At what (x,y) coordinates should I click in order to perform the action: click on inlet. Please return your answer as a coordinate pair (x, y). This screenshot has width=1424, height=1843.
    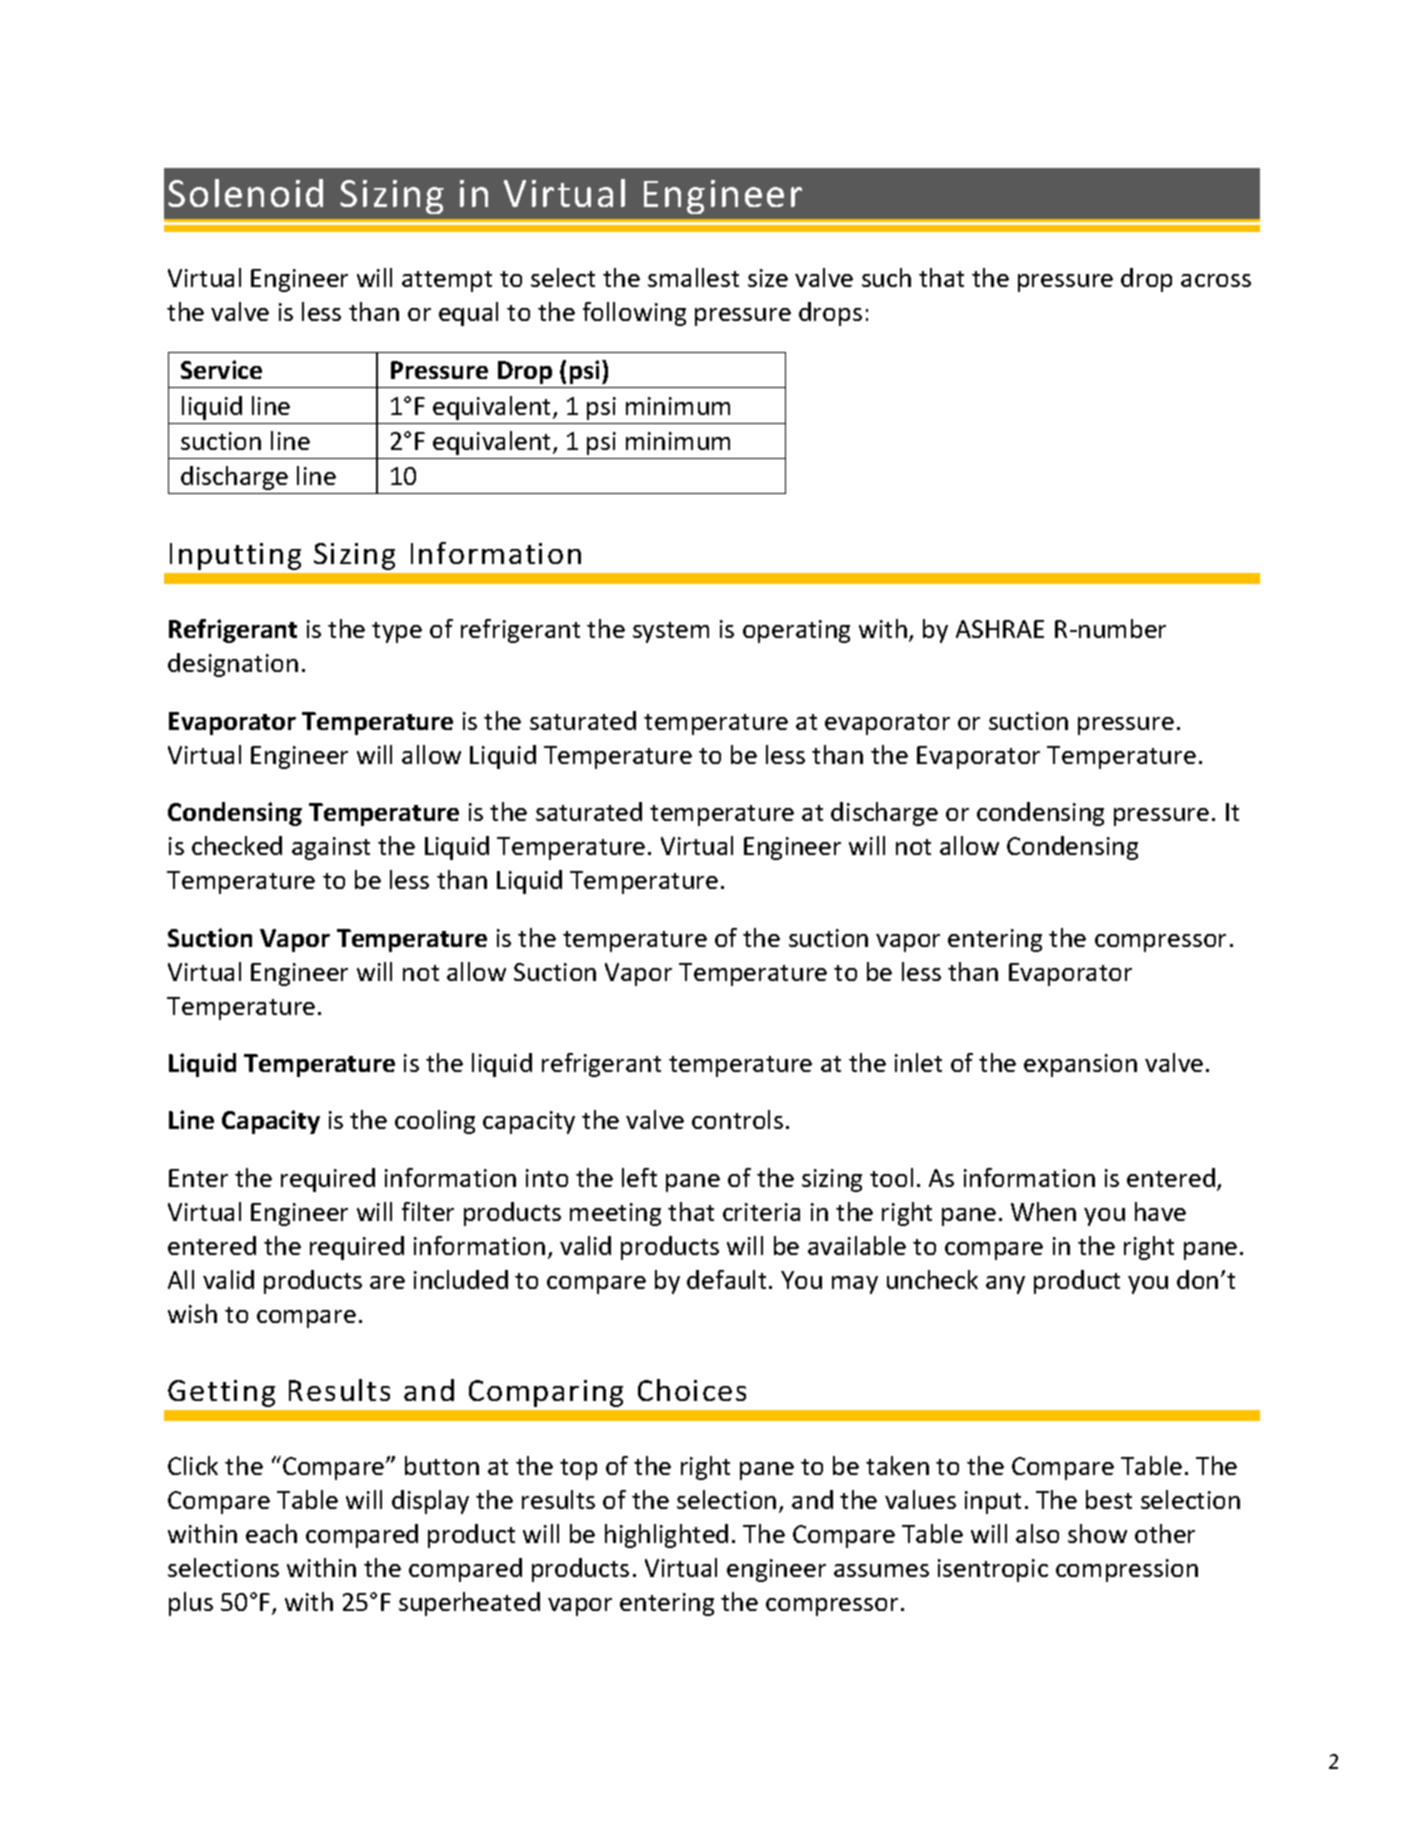
    Looking at the image, I should click on (918, 1062).
